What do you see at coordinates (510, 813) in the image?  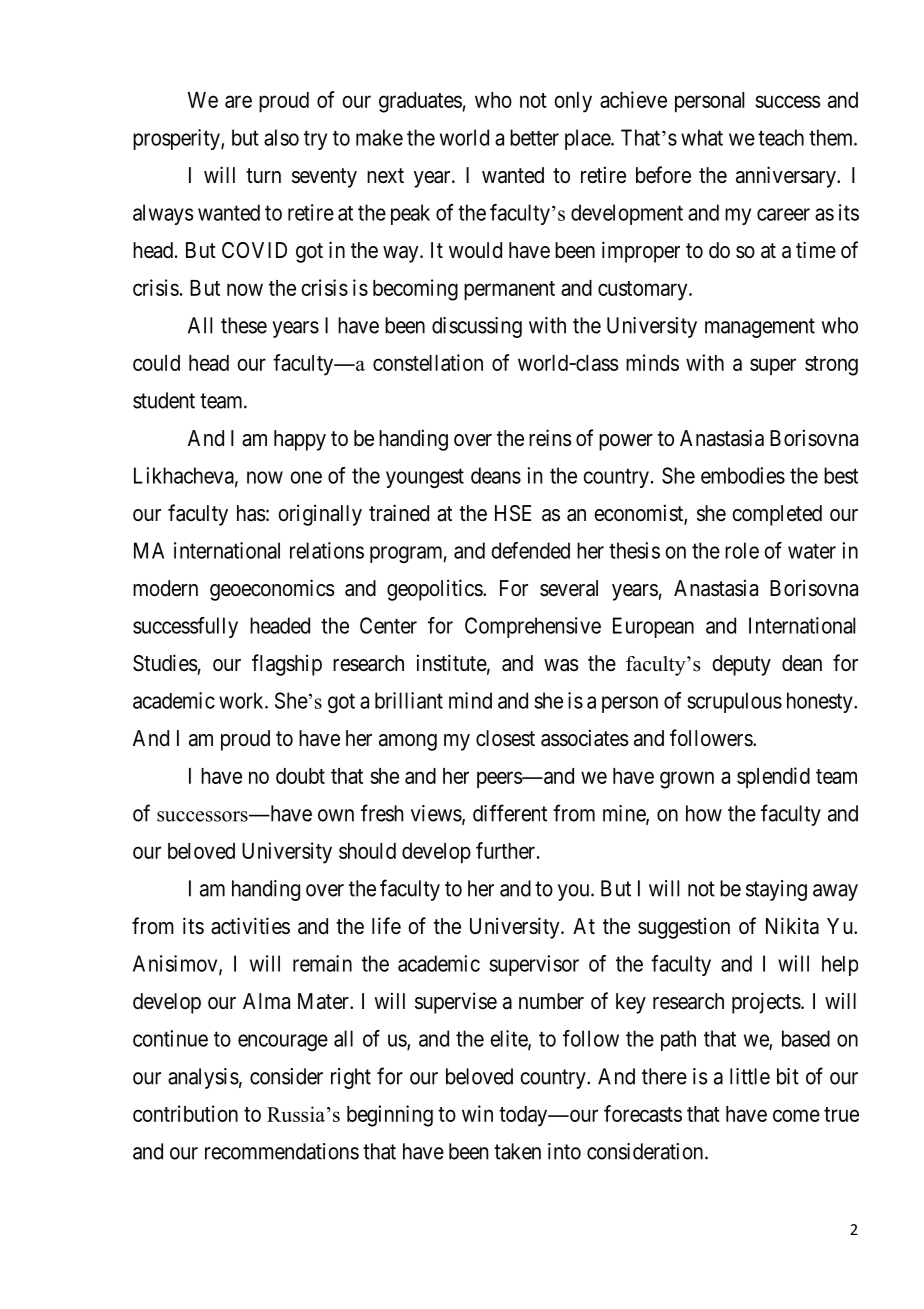 I see `different` at bounding box center [510, 813].
